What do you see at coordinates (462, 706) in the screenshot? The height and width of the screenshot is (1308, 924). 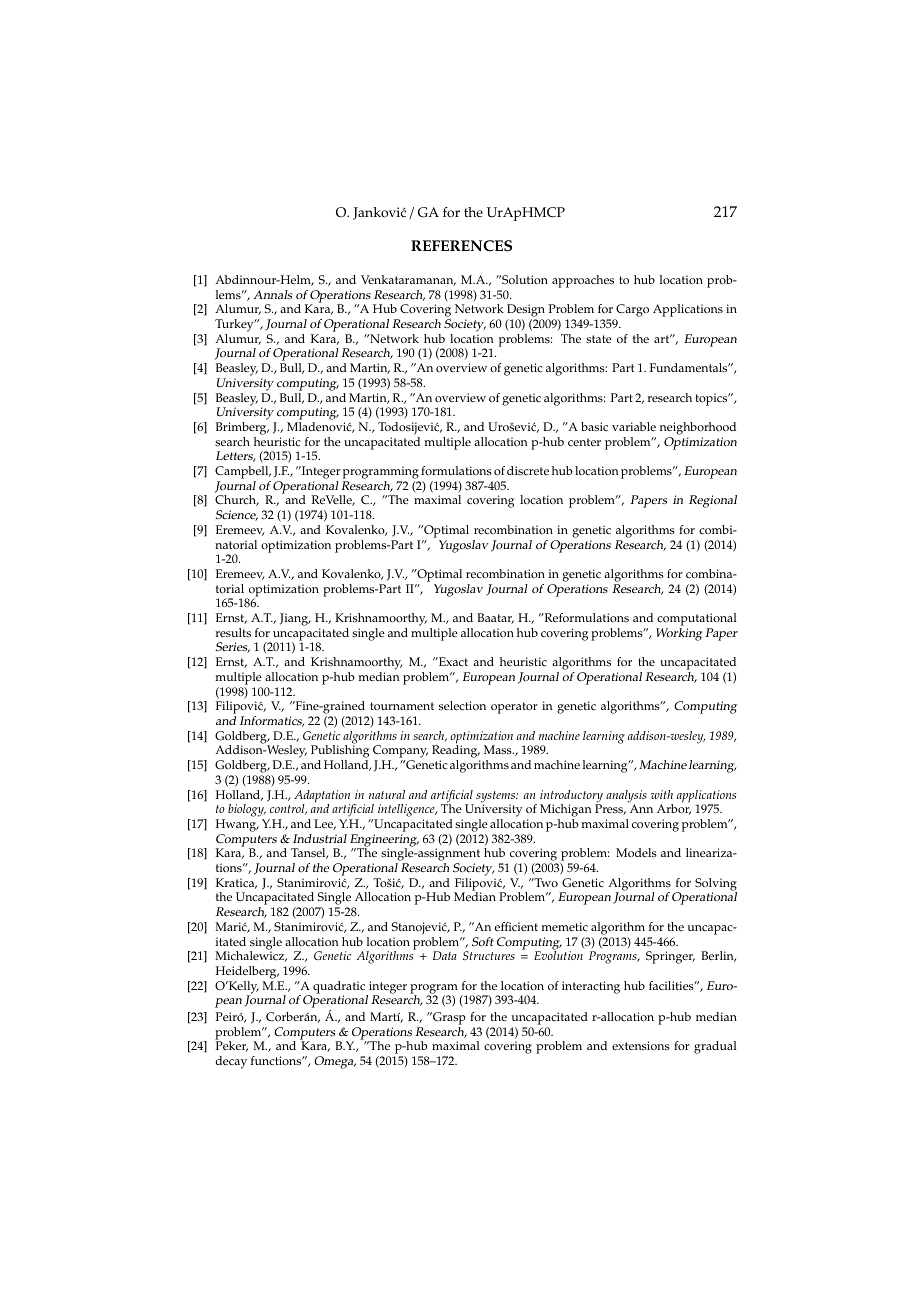 I see `selection` at bounding box center [462, 706].
